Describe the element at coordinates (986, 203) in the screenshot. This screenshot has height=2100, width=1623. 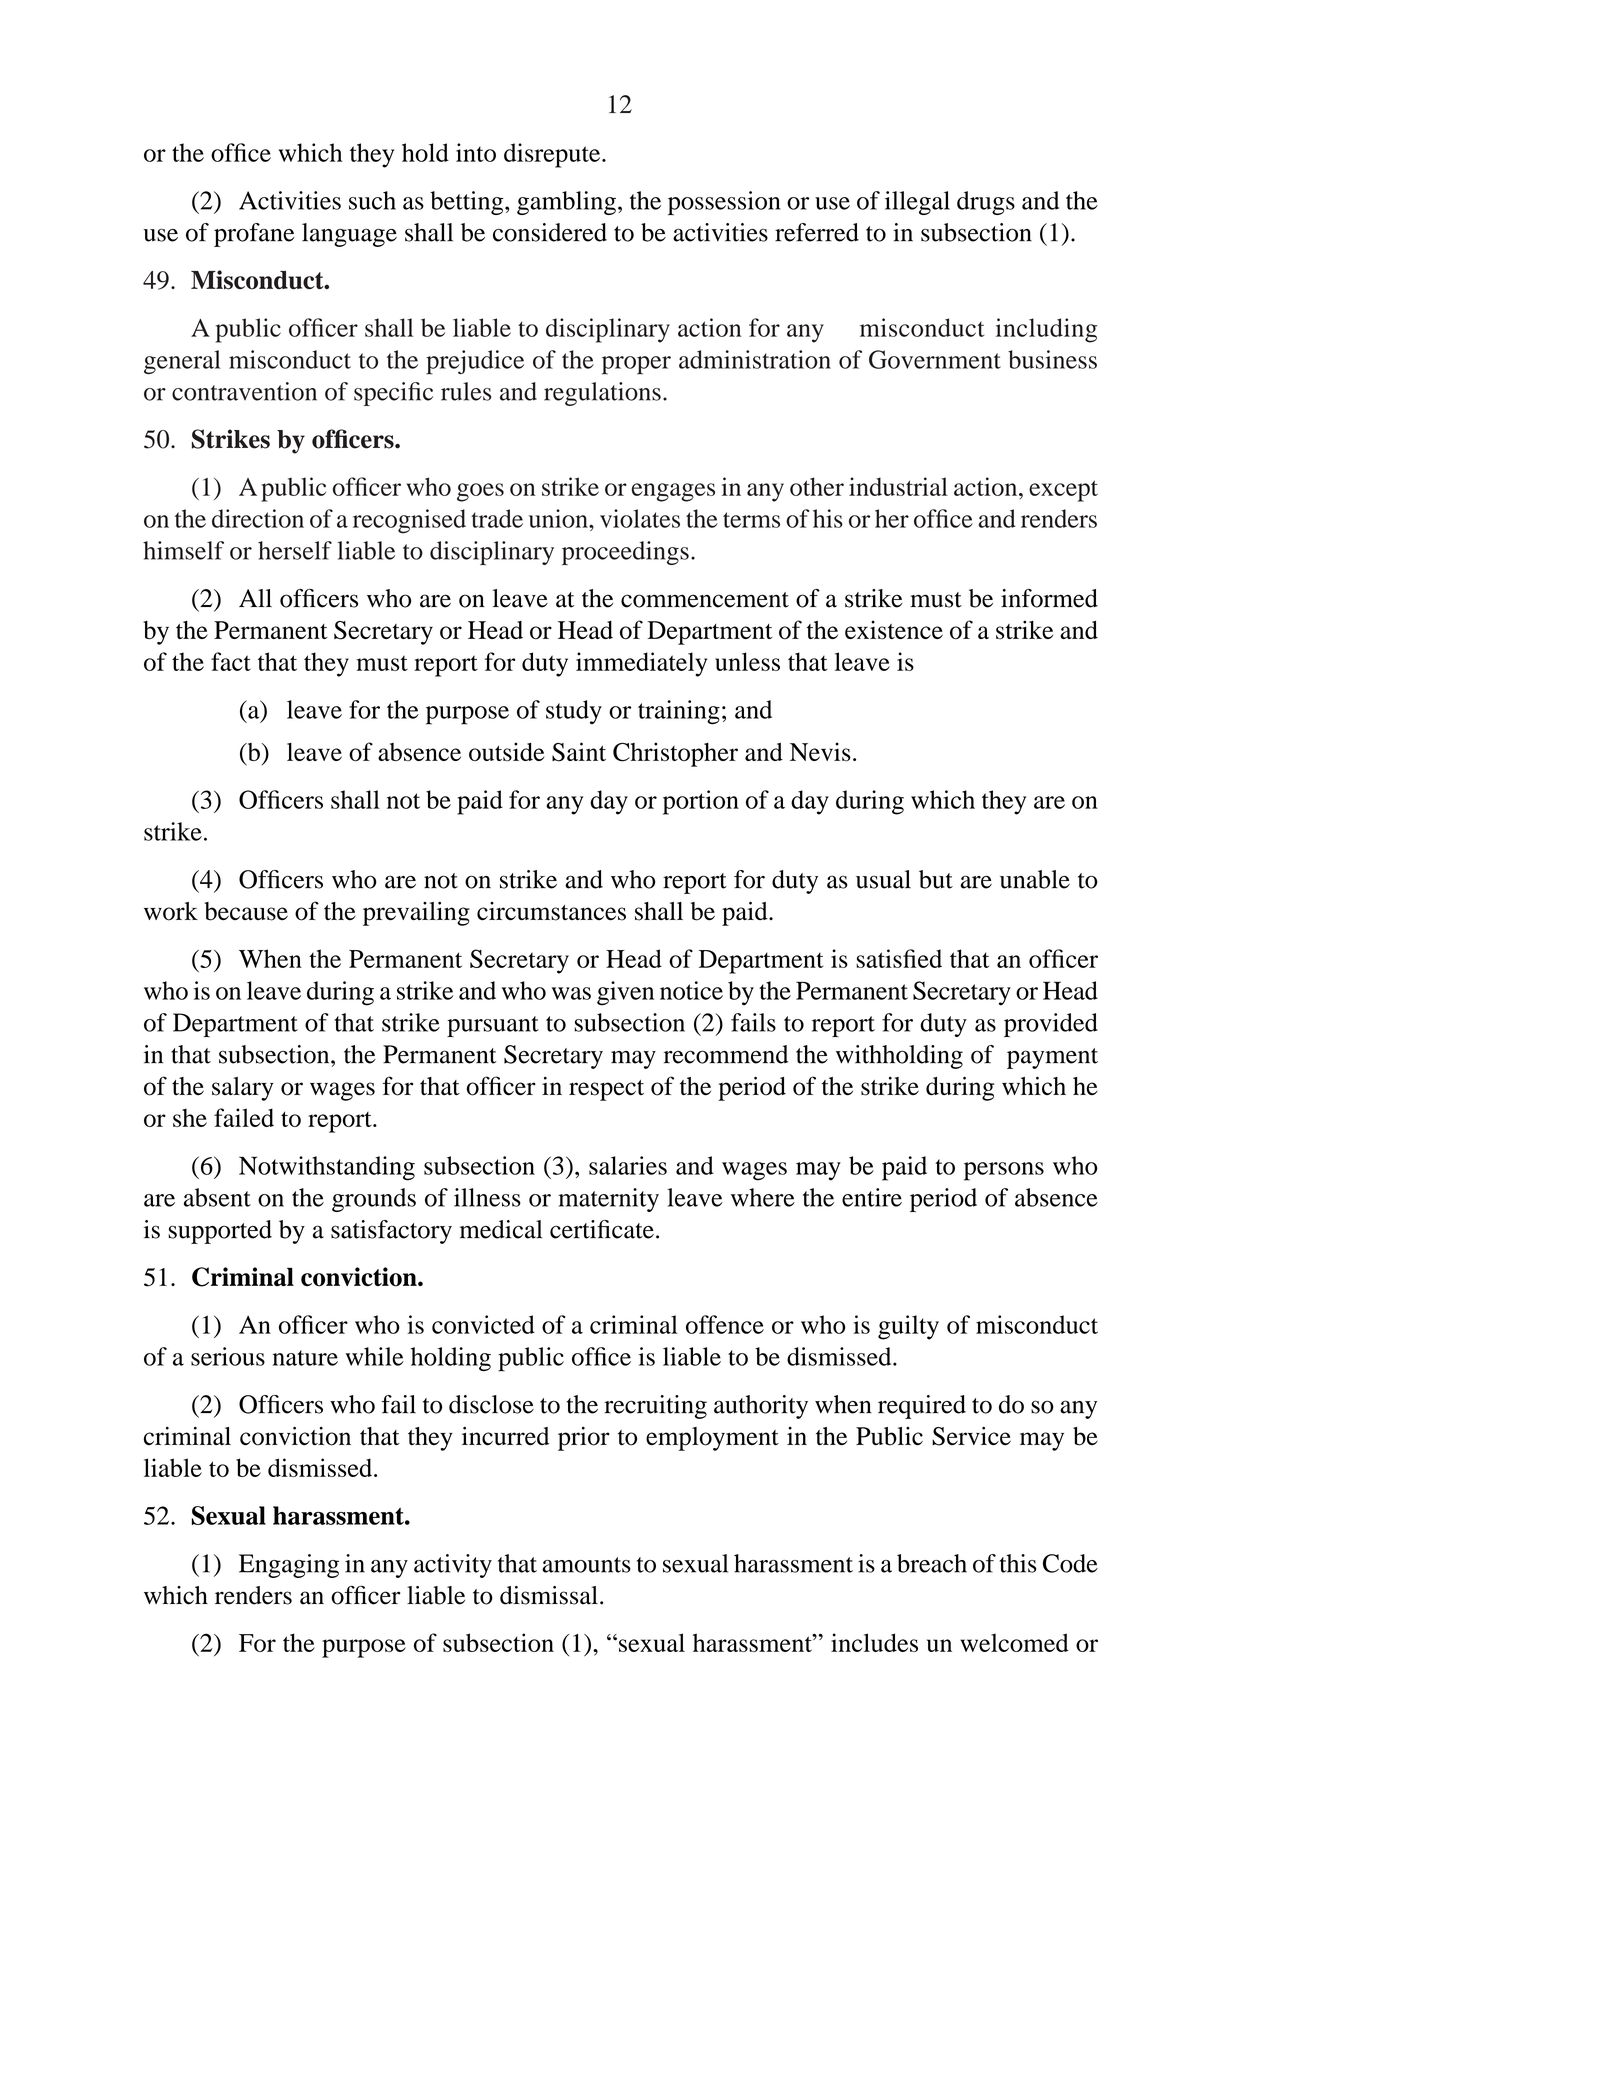
I see `drugs` at that location.
